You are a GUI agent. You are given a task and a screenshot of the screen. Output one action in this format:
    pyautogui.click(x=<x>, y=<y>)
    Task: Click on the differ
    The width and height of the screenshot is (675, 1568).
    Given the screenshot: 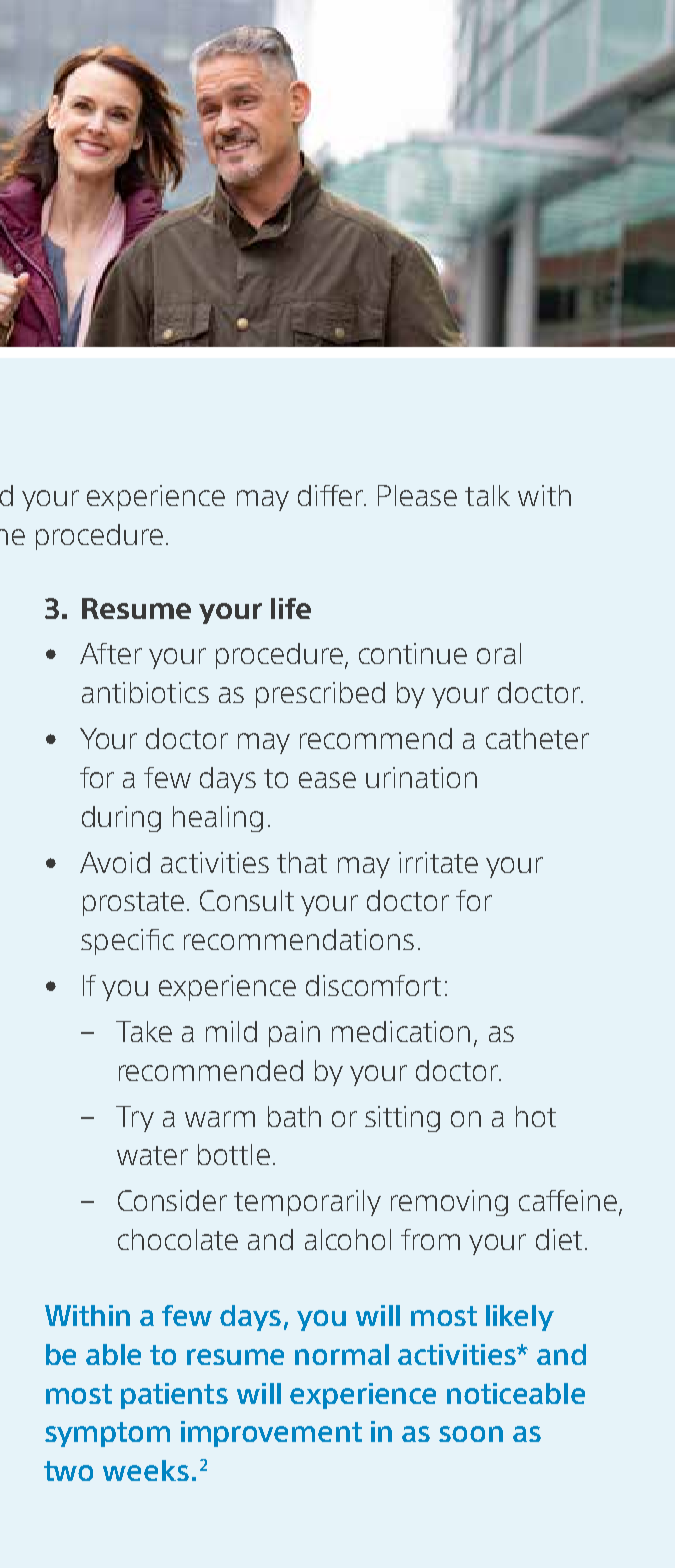 What is the action you would take?
    pyautogui.click(x=331, y=495)
